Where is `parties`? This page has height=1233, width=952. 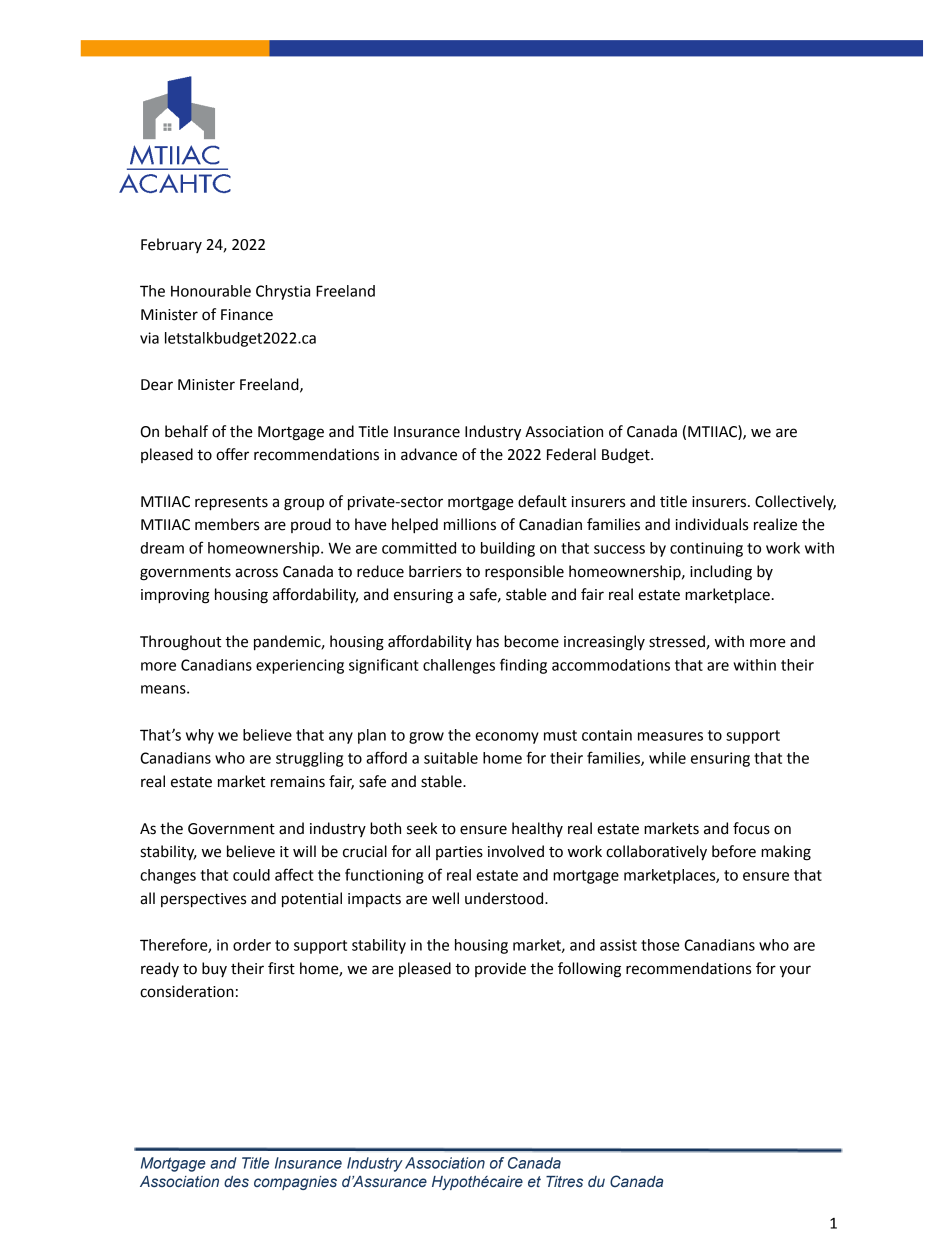 parties is located at coordinates (459, 853).
